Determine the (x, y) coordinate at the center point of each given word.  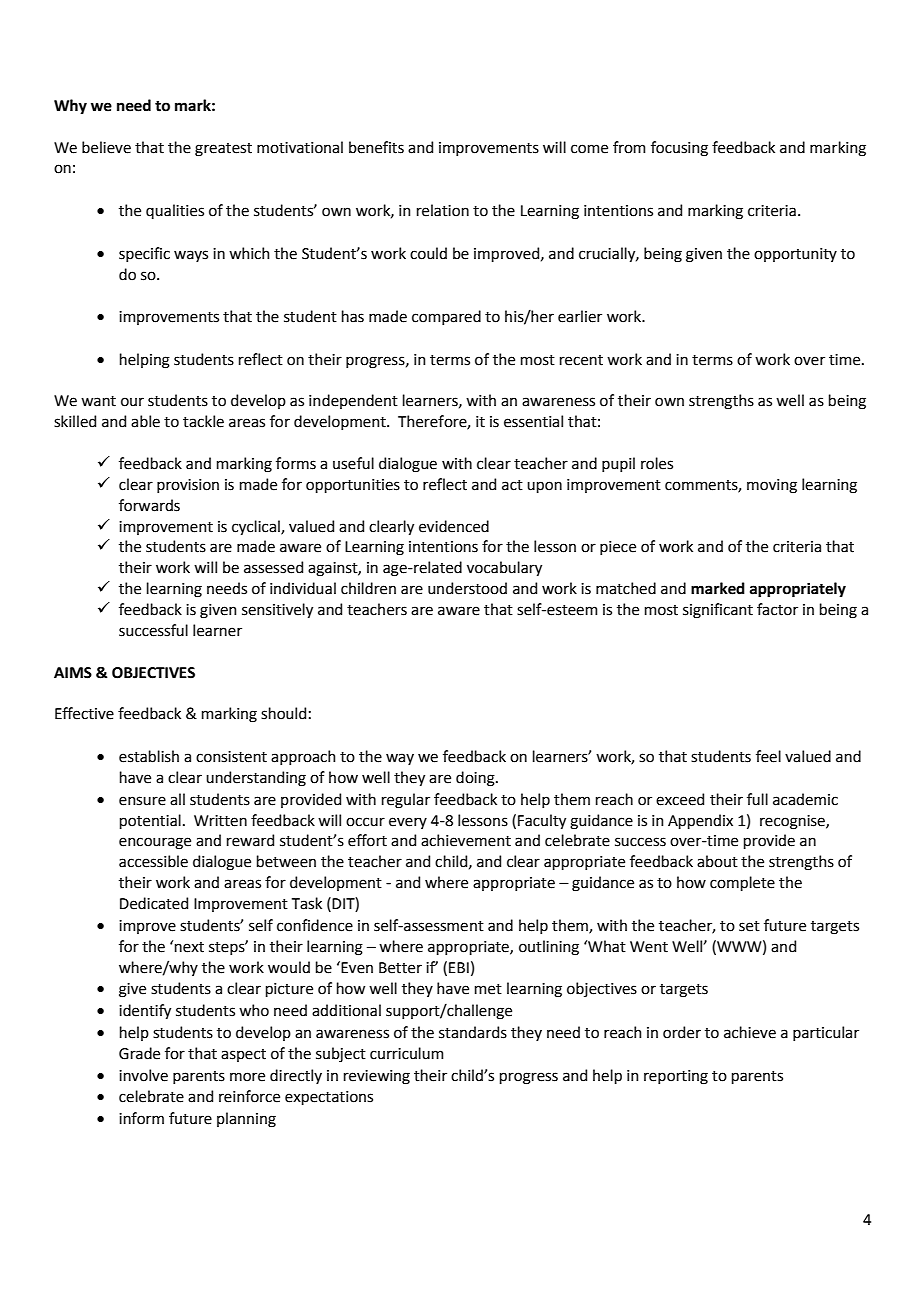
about (717, 861)
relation (443, 210)
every (408, 823)
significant (718, 611)
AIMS (73, 673)
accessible (153, 861)
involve (143, 1075)
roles (657, 463)
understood (467, 588)
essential (533, 421)
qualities (175, 211)
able (145, 421)
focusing (679, 149)
